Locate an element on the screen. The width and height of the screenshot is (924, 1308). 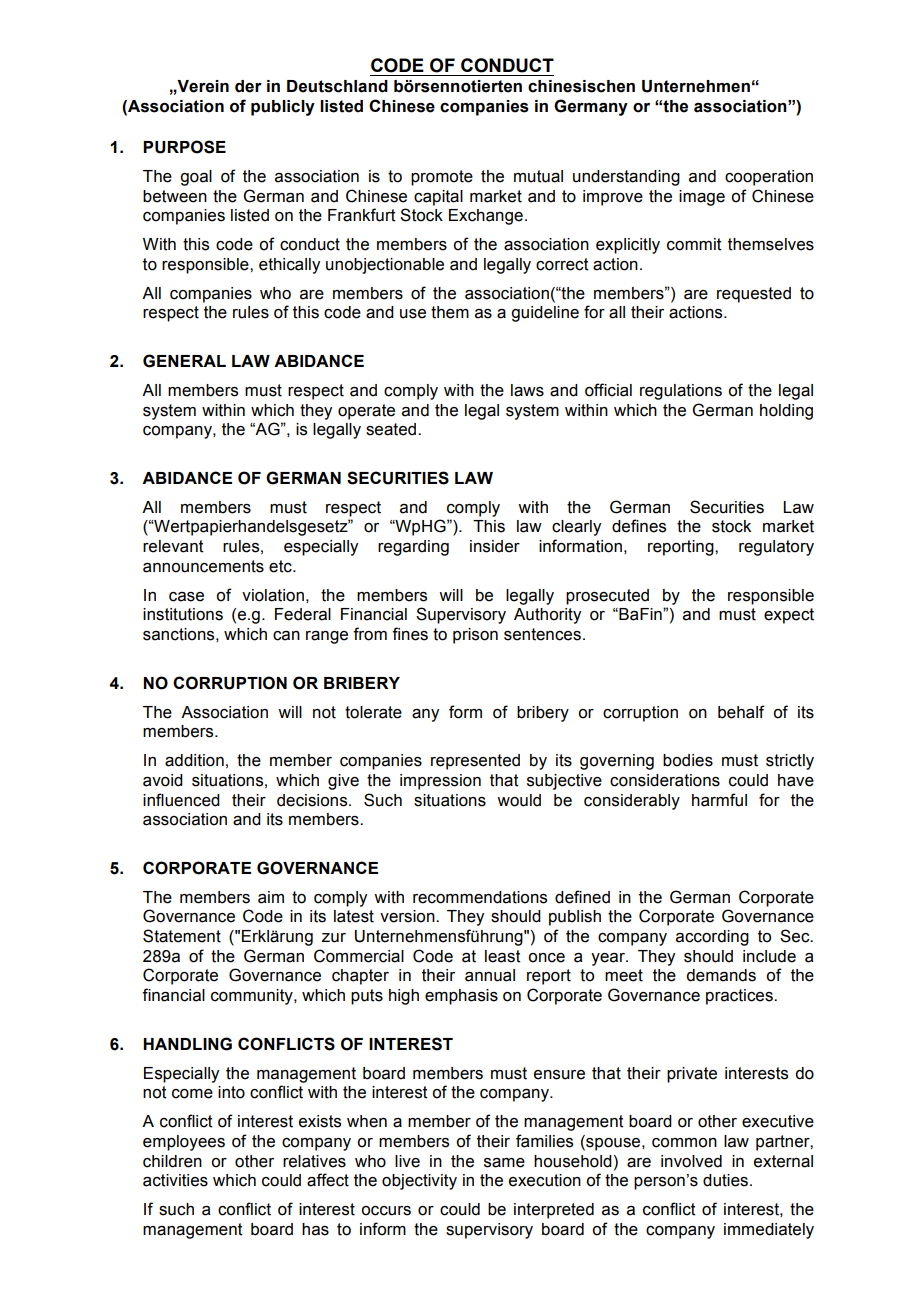
same is located at coordinates (504, 1163).
